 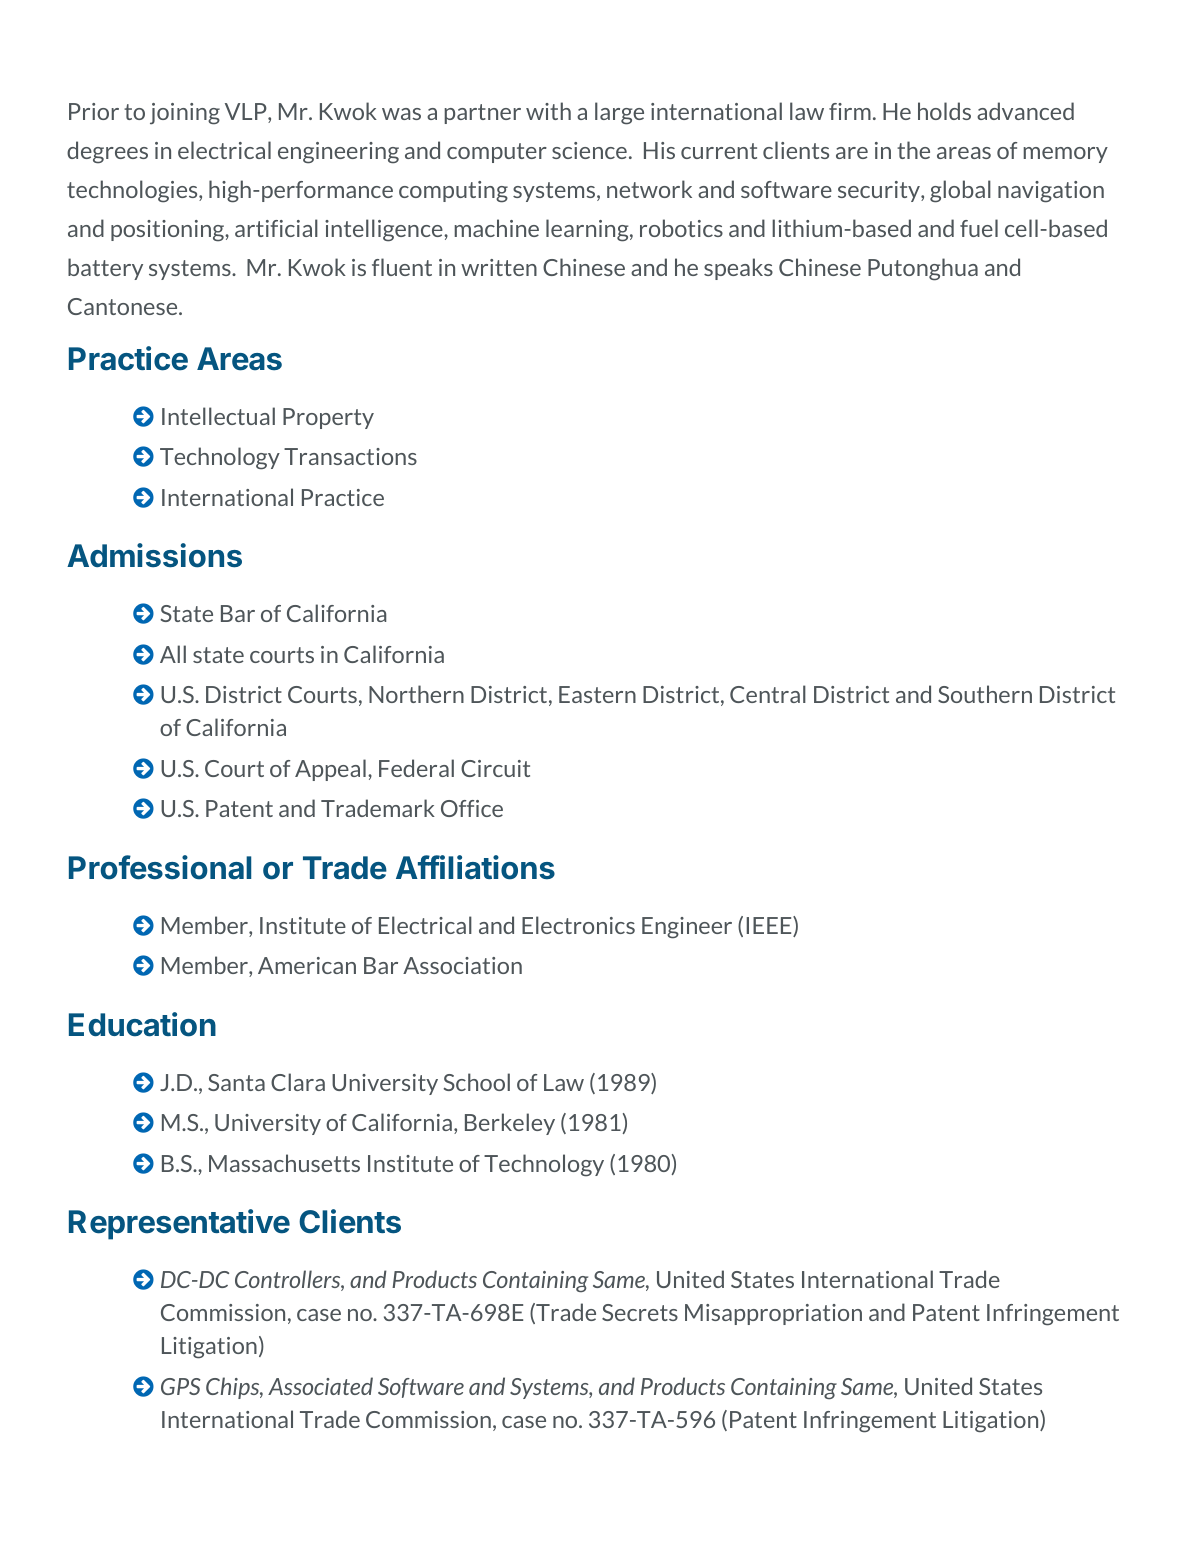 I want to click on Intellectual, so click(x=218, y=416).
